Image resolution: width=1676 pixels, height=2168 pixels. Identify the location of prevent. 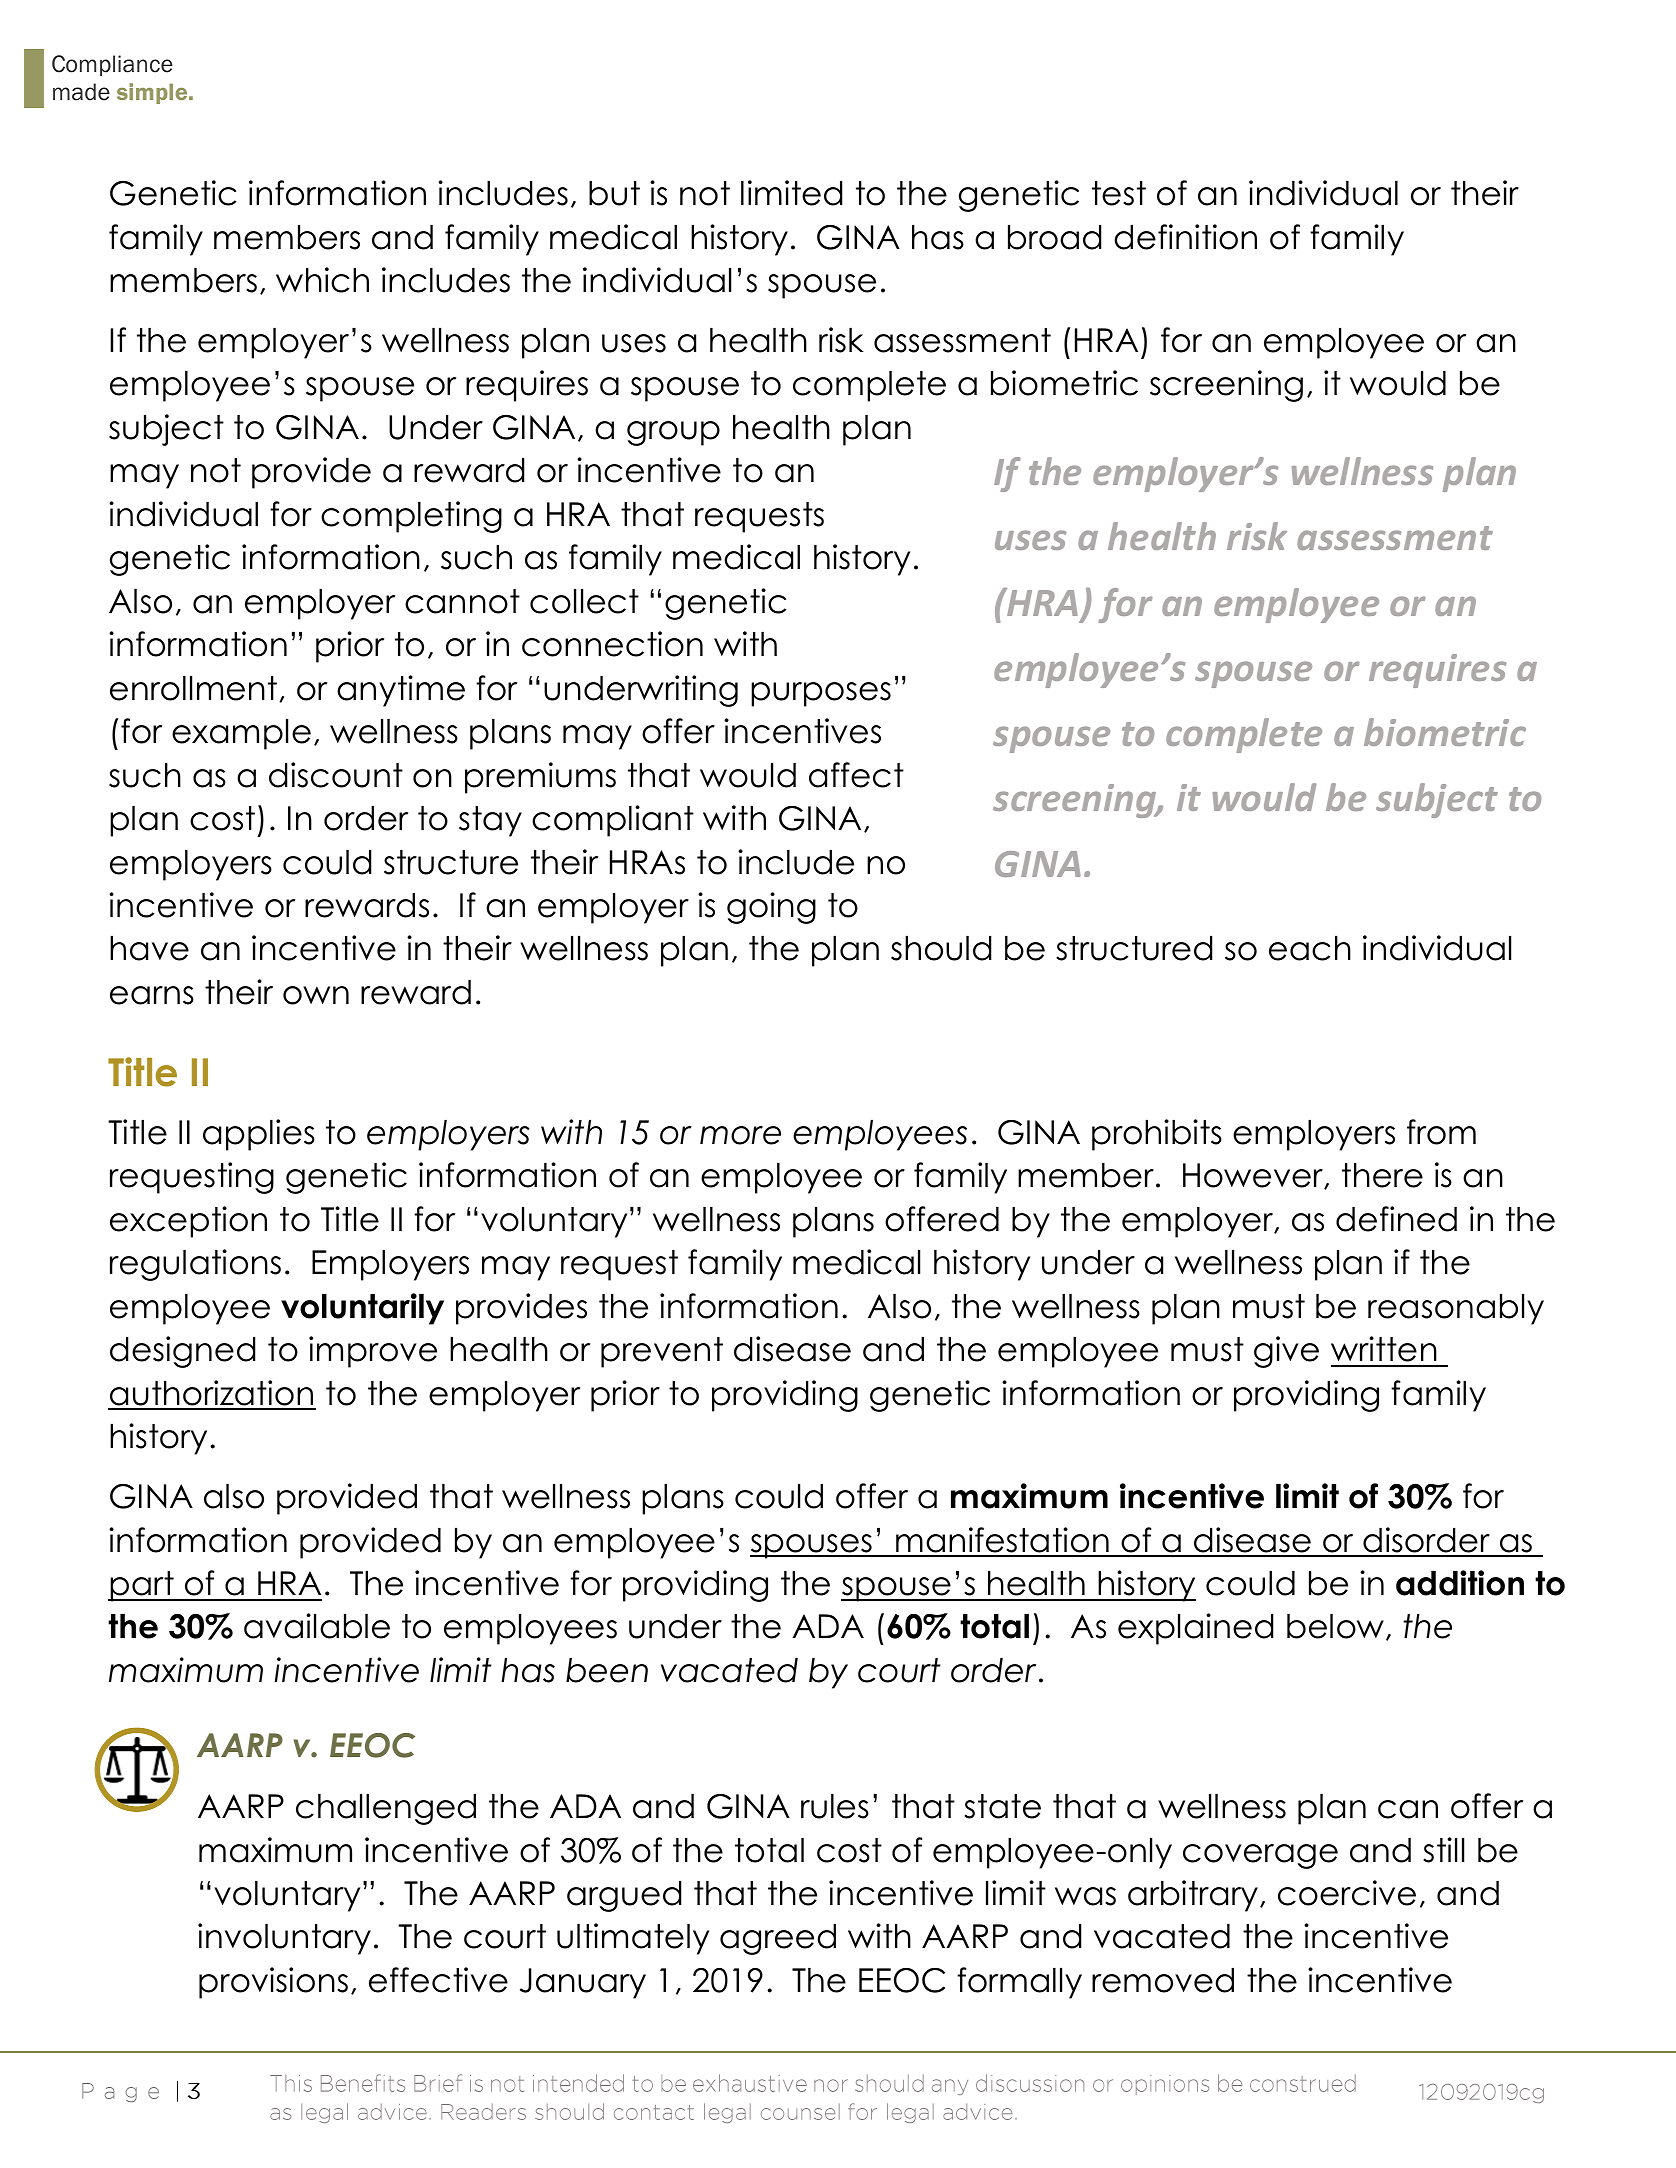
(662, 1352).
